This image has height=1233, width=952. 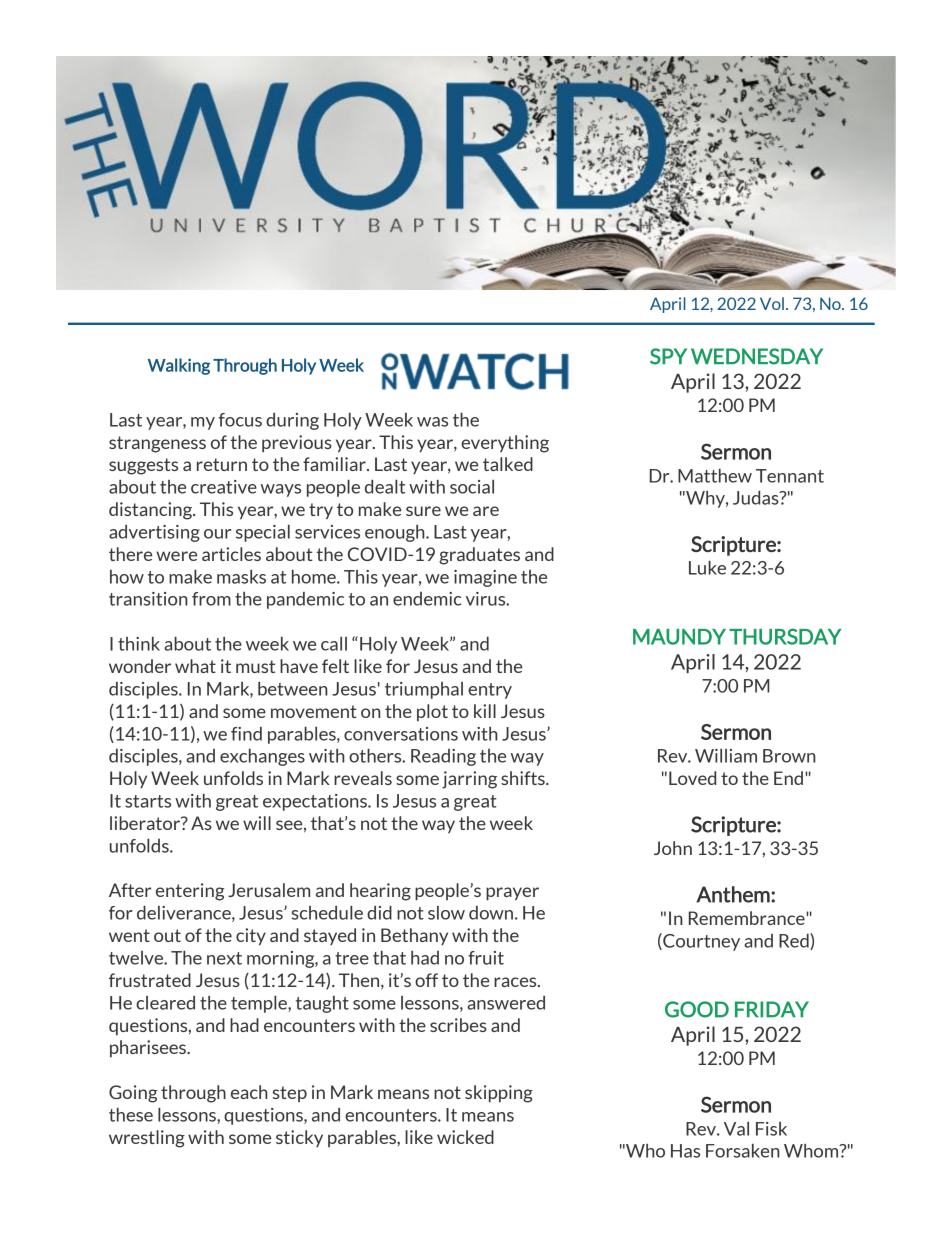 I want to click on slow, so click(x=446, y=913).
